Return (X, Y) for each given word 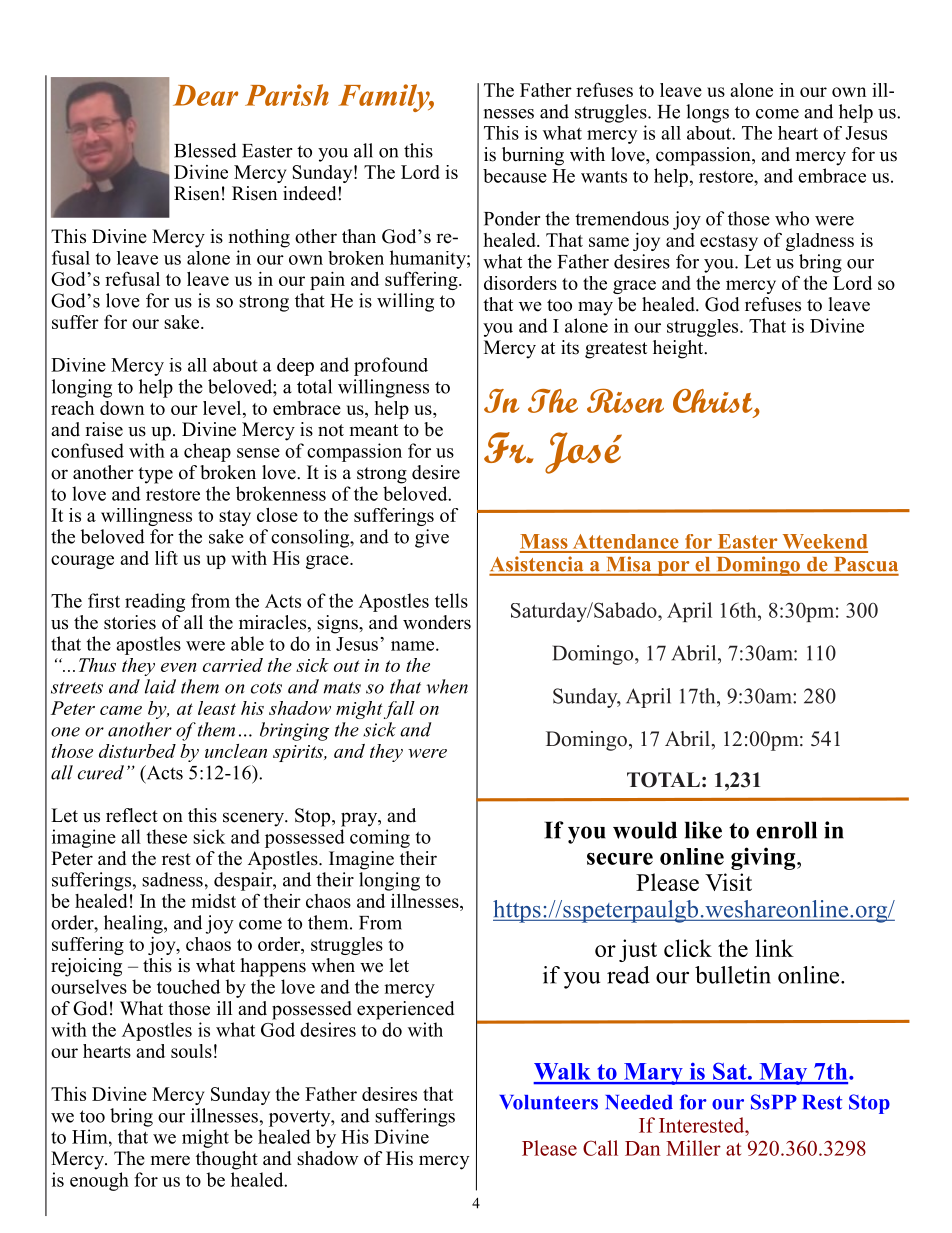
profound (391, 366)
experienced (405, 1010)
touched (188, 986)
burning (533, 156)
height (679, 349)
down (122, 408)
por (673, 568)
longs (707, 113)
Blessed (205, 150)
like (703, 830)
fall (399, 710)
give (432, 538)
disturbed (137, 751)
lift (166, 558)
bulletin (733, 975)
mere (170, 1160)
